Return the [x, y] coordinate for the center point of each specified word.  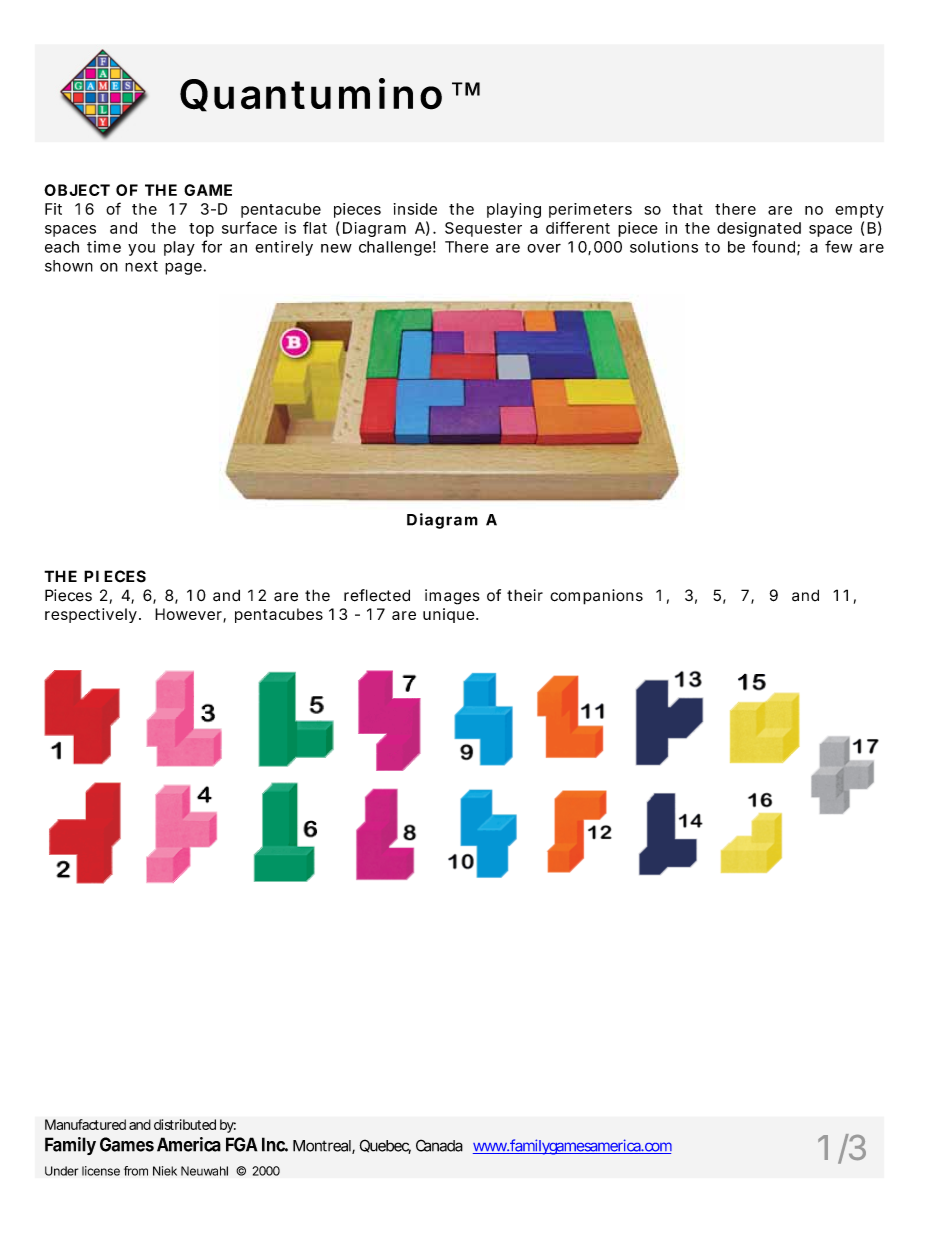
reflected [377, 595]
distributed [185, 1124]
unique [449, 615]
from [136, 1171]
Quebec [385, 1146]
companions [596, 597]
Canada [439, 1145]
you [141, 250]
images [452, 597]
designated [759, 229]
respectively [91, 615]
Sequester [483, 229]
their [525, 595]
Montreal [323, 1147]
